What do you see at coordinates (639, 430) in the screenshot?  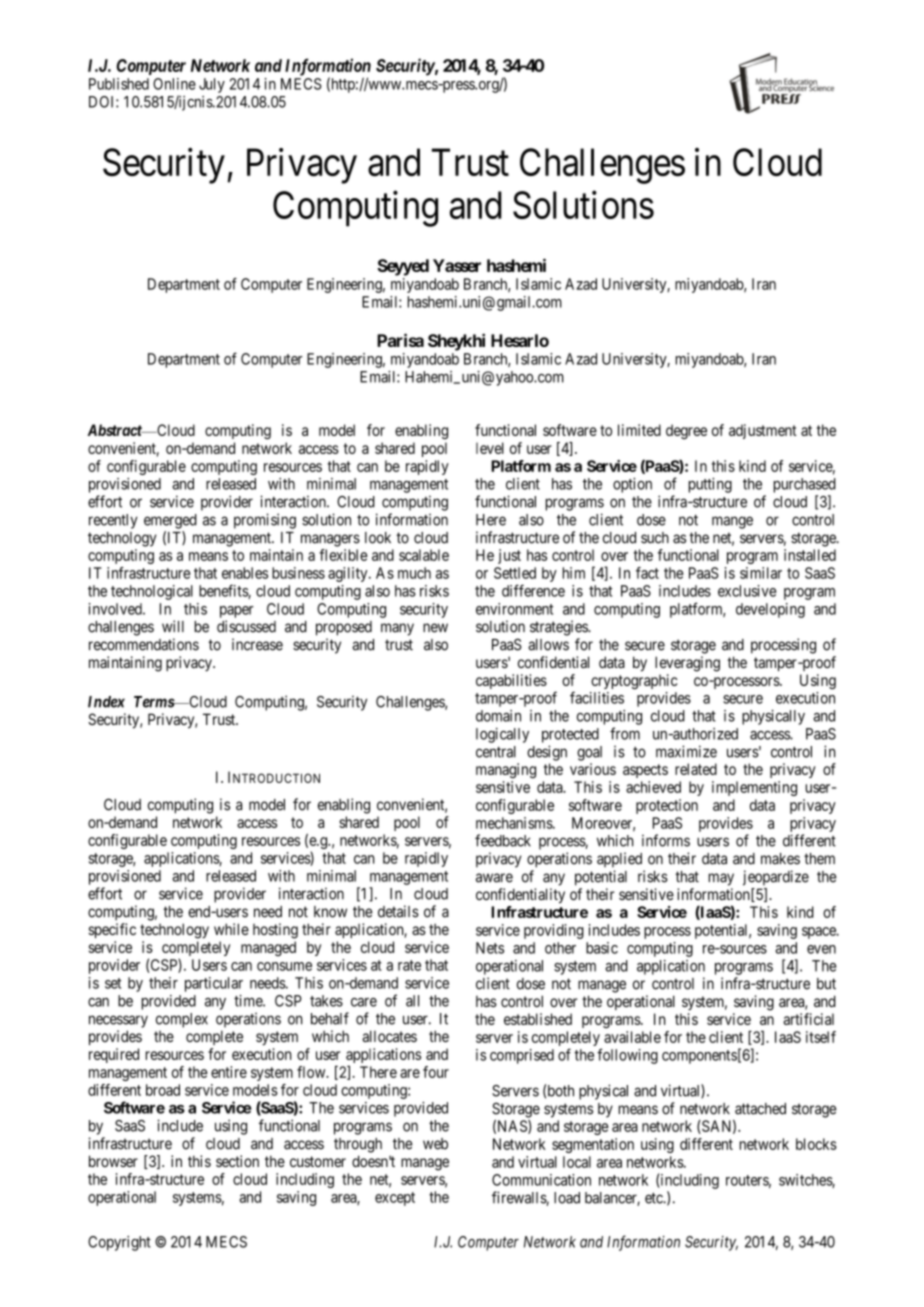 I see `limited` at bounding box center [639, 430].
